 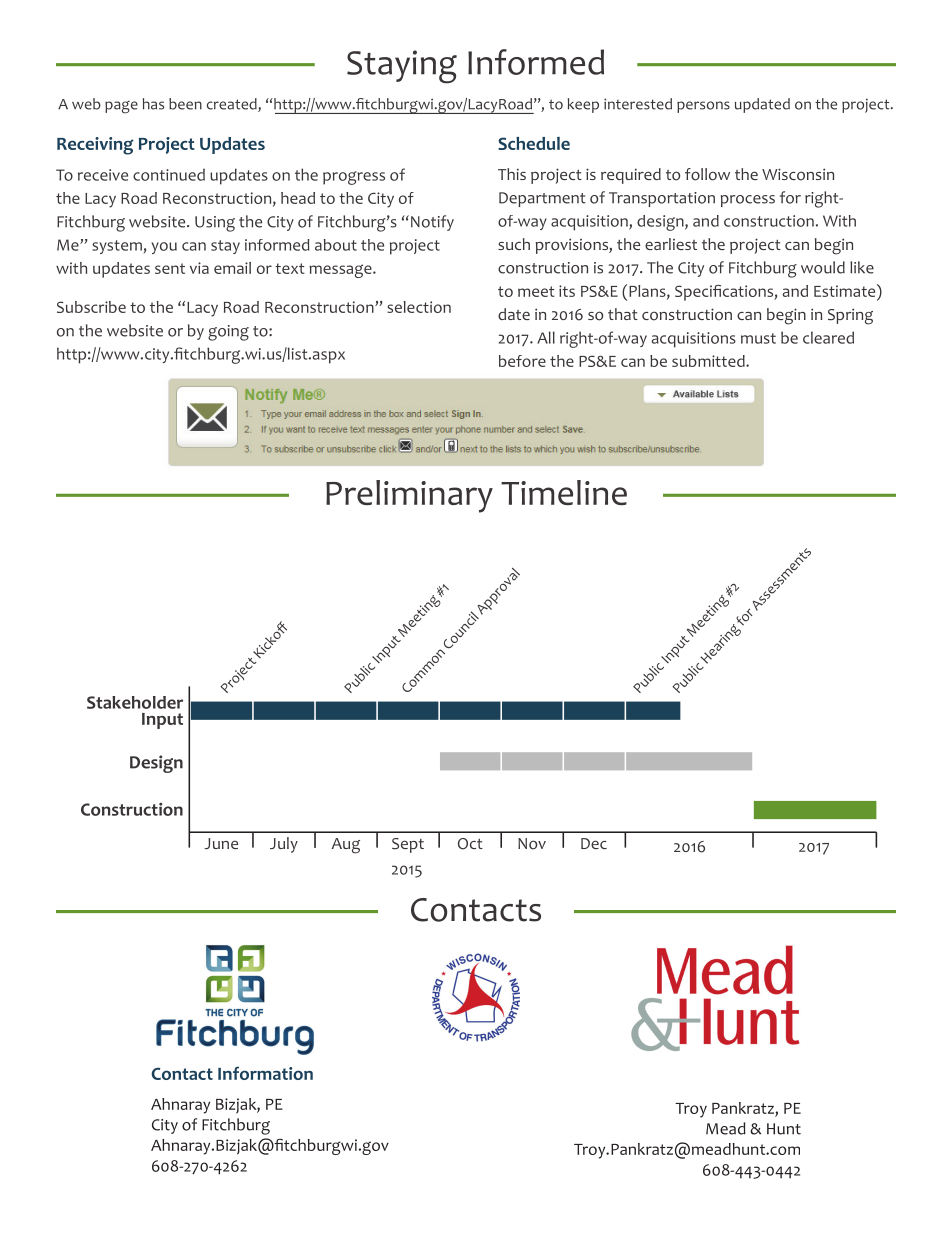 What do you see at coordinates (135, 702) in the screenshot?
I see `Stakeholder` at bounding box center [135, 702].
